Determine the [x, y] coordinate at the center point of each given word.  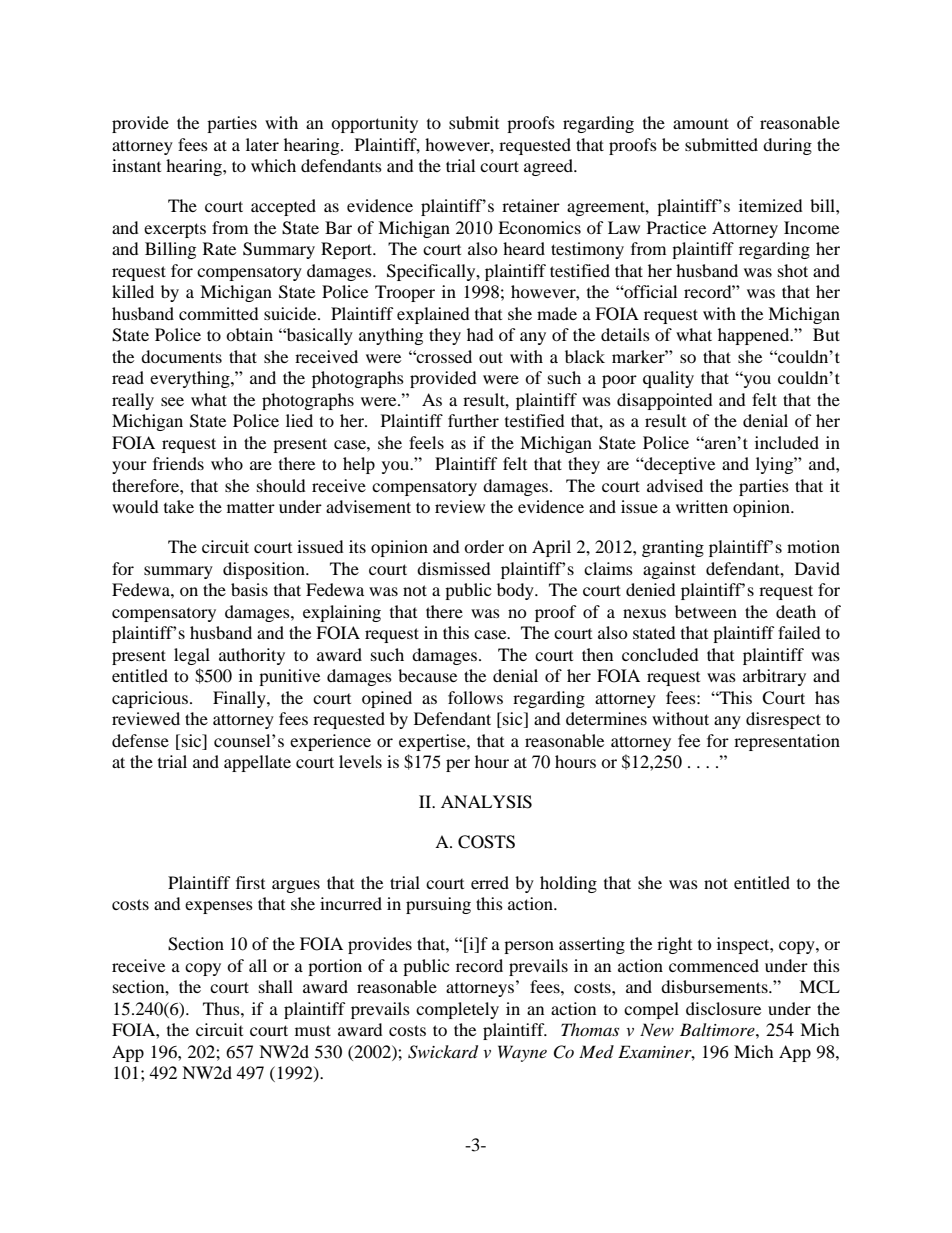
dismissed [454, 568]
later [262, 144]
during [787, 146]
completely [457, 1010]
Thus [222, 1008]
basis [249, 589]
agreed [550, 167]
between [706, 611]
